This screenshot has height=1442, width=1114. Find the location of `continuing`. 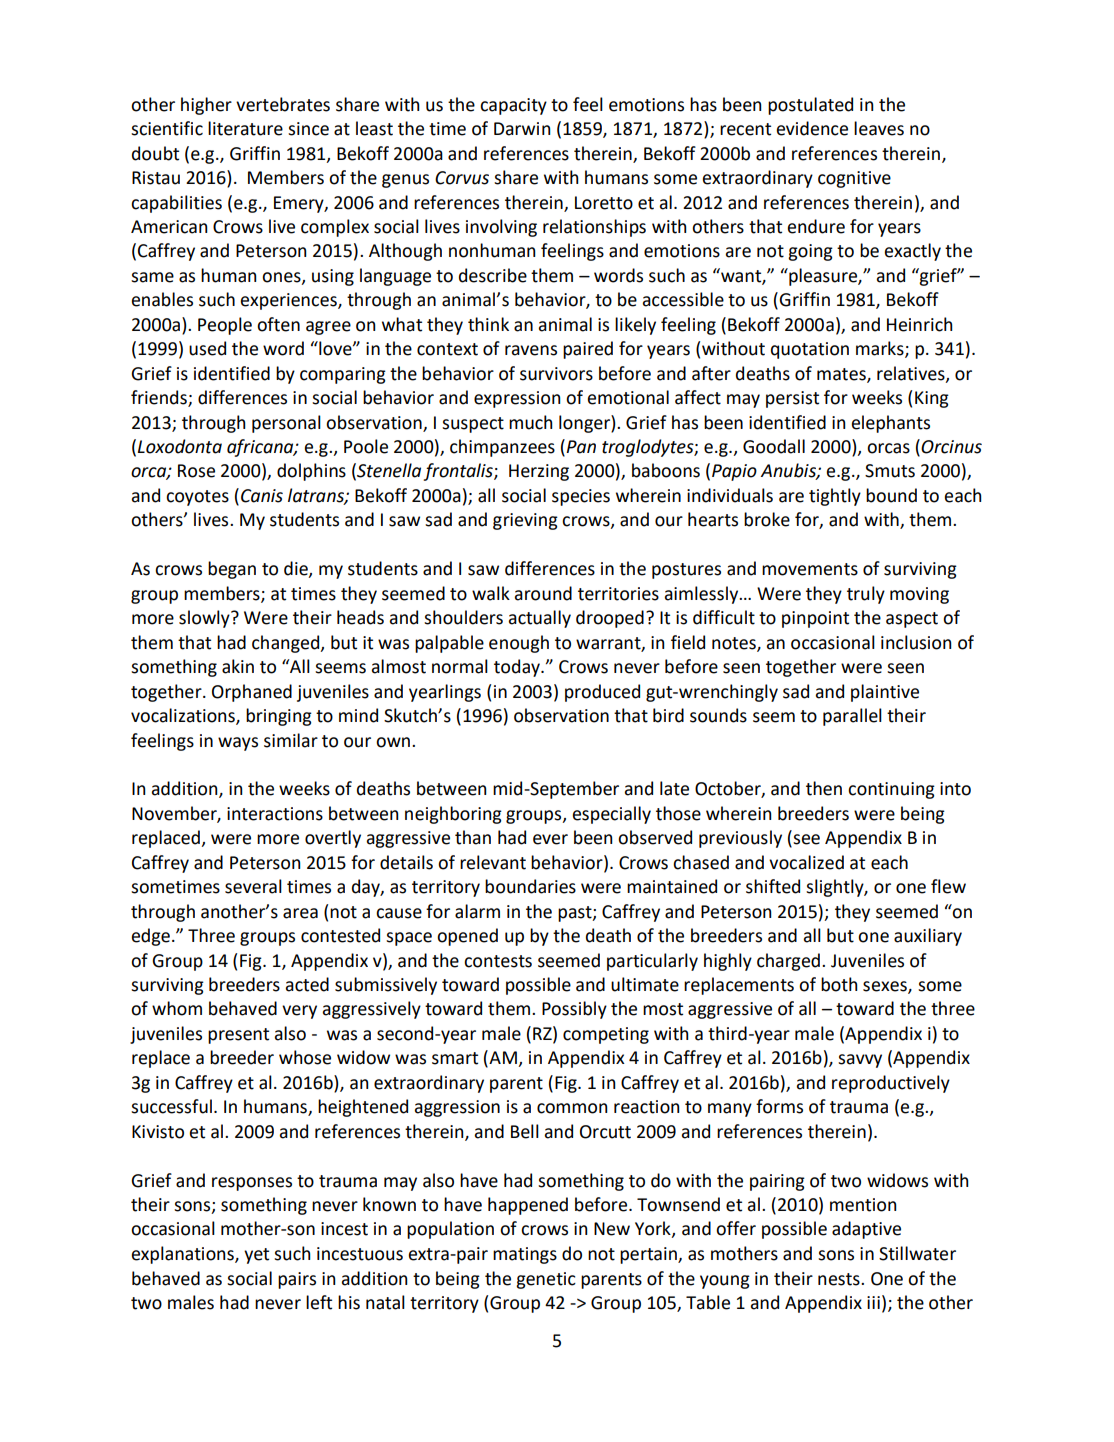

continuing is located at coordinates (891, 790).
